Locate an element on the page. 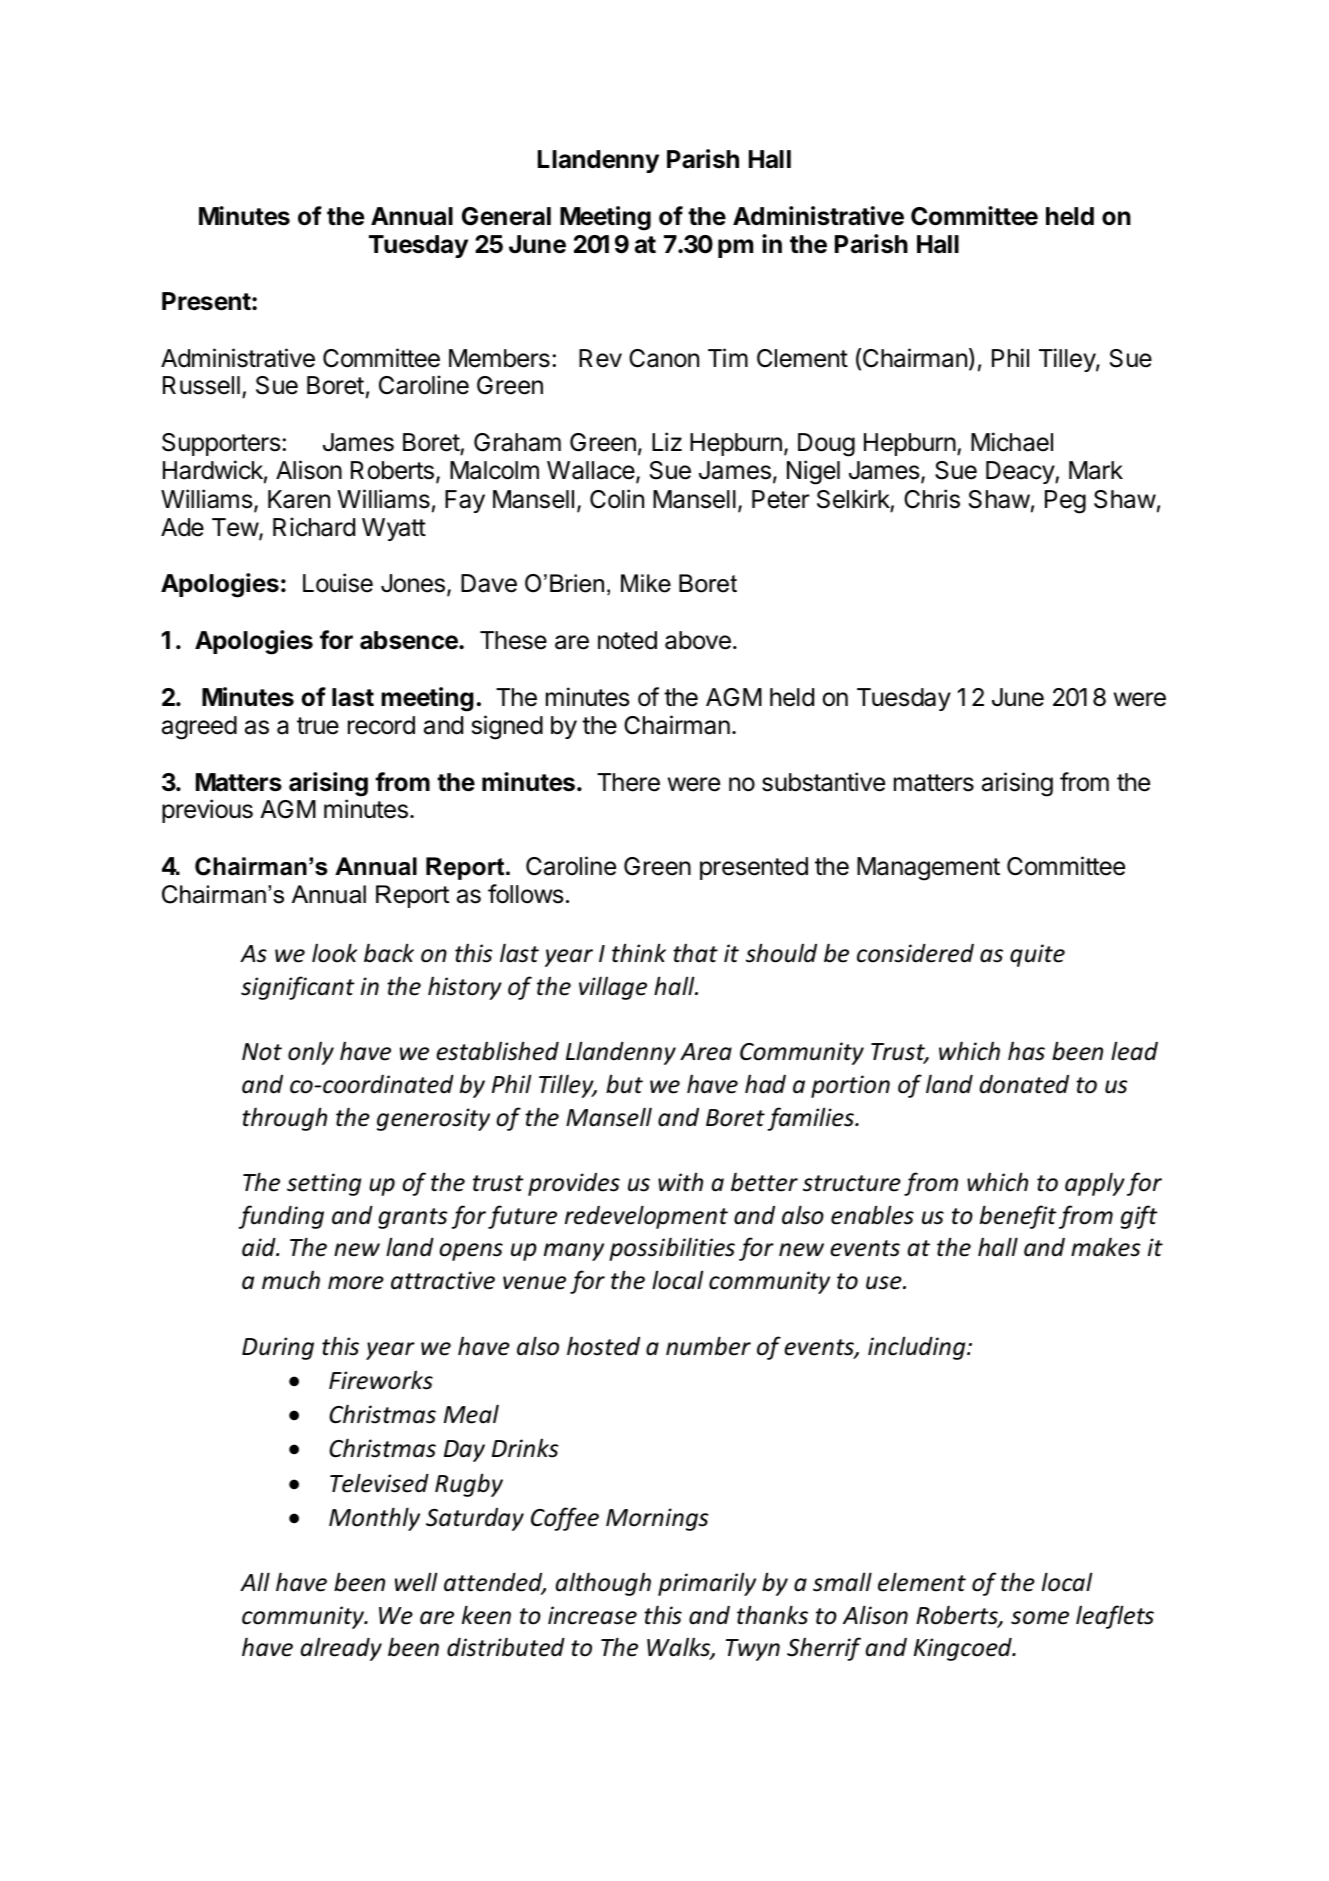 Image resolution: width=1329 pixels, height=1881 pixels. benefit is located at coordinates (1018, 1217).
